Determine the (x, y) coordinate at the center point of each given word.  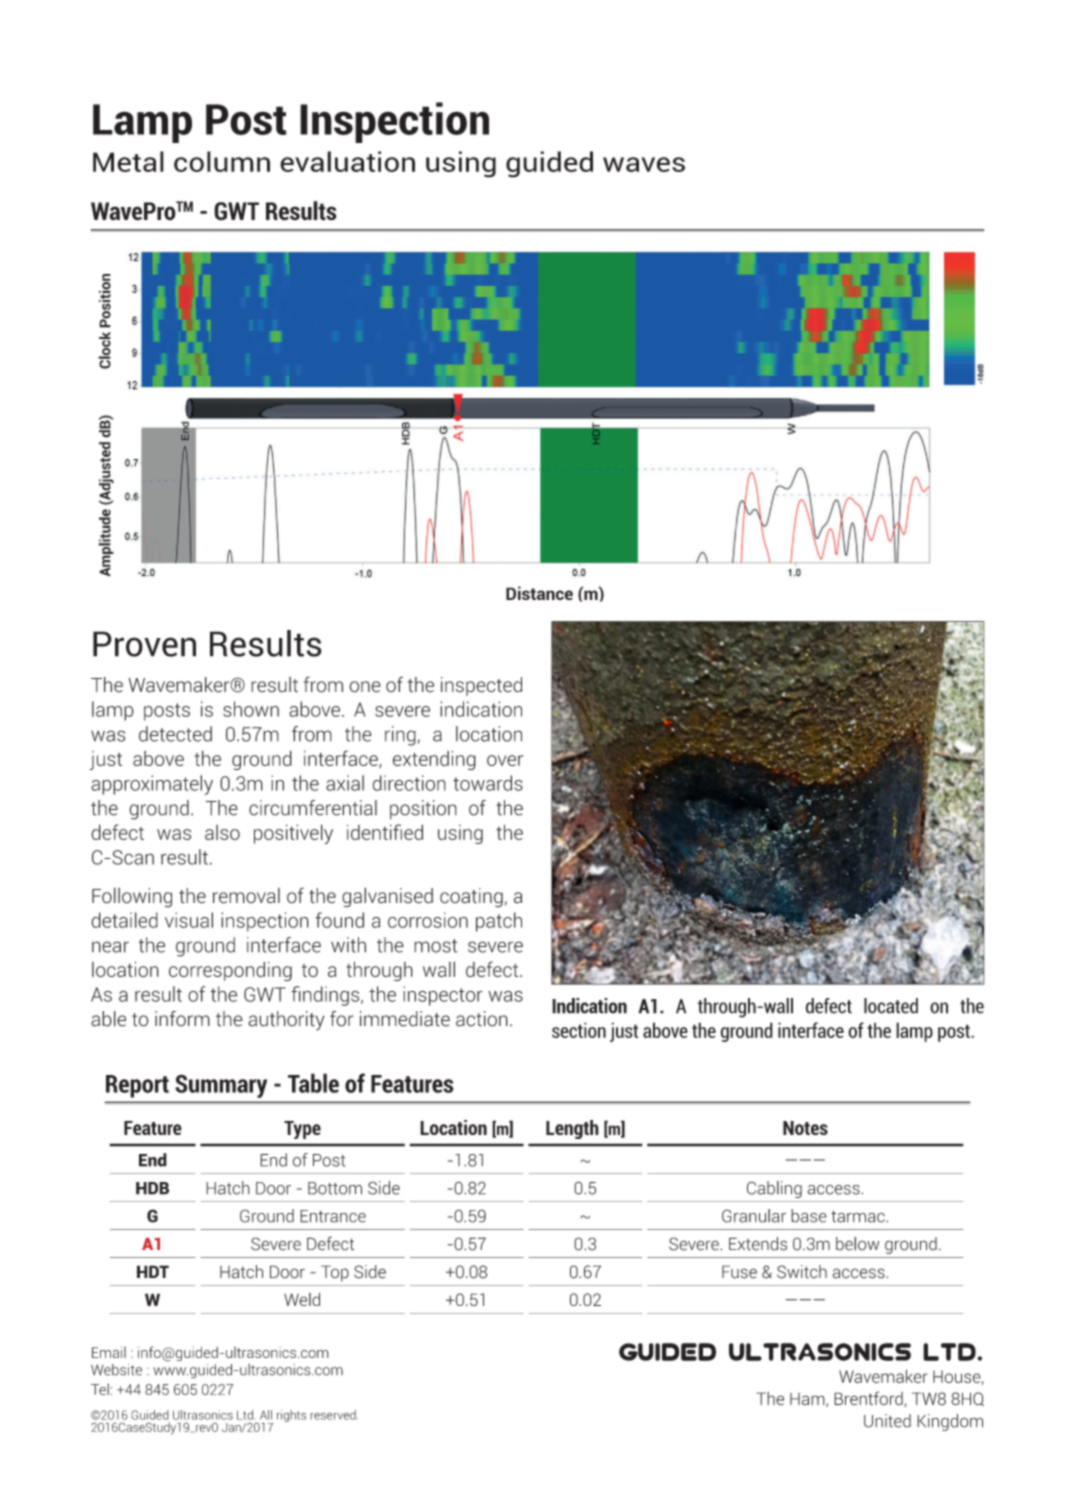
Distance (539, 593)
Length (572, 1129)
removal (246, 896)
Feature (153, 1128)
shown (251, 709)
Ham (808, 1400)
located (891, 1006)
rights (291, 1416)
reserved (334, 1415)
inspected (481, 686)
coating (471, 898)
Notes (805, 1128)
